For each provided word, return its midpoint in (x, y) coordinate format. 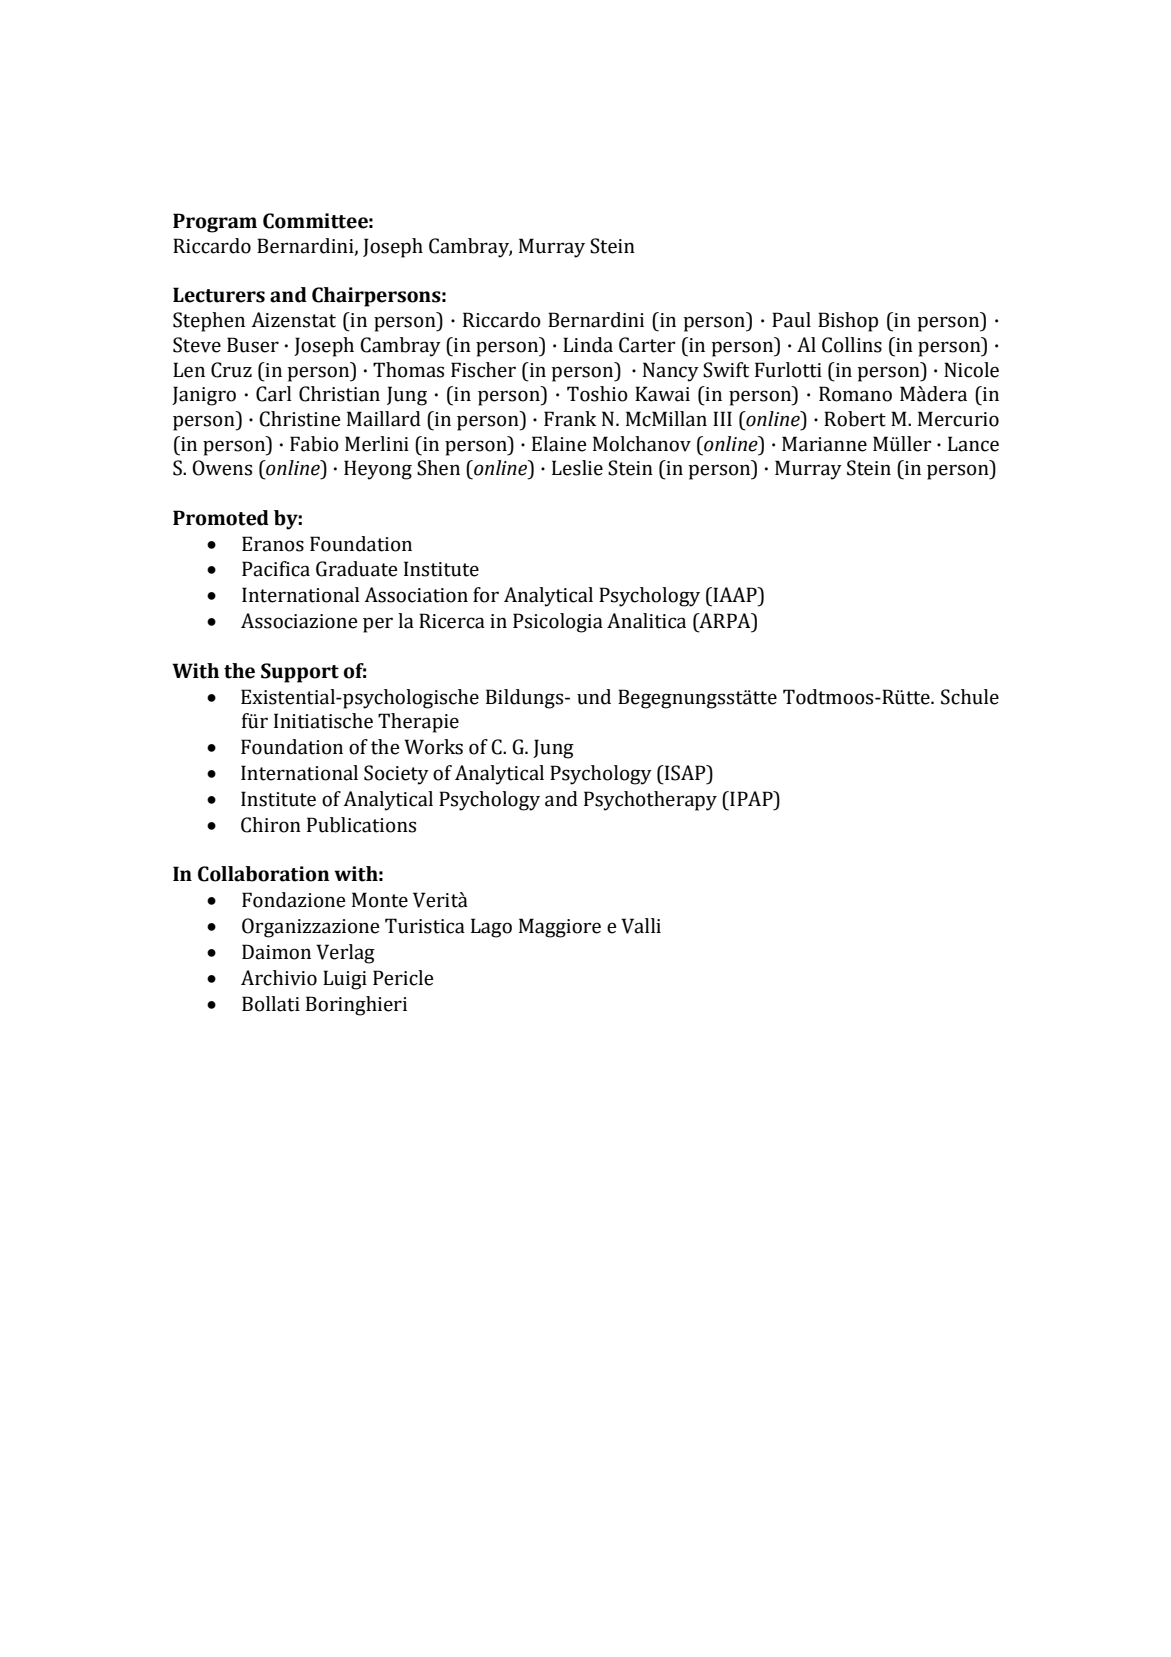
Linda (588, 345)
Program (215, 223)
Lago (491, 928)
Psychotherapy (650, 801)
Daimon (276, 952)
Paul (791, 320)
